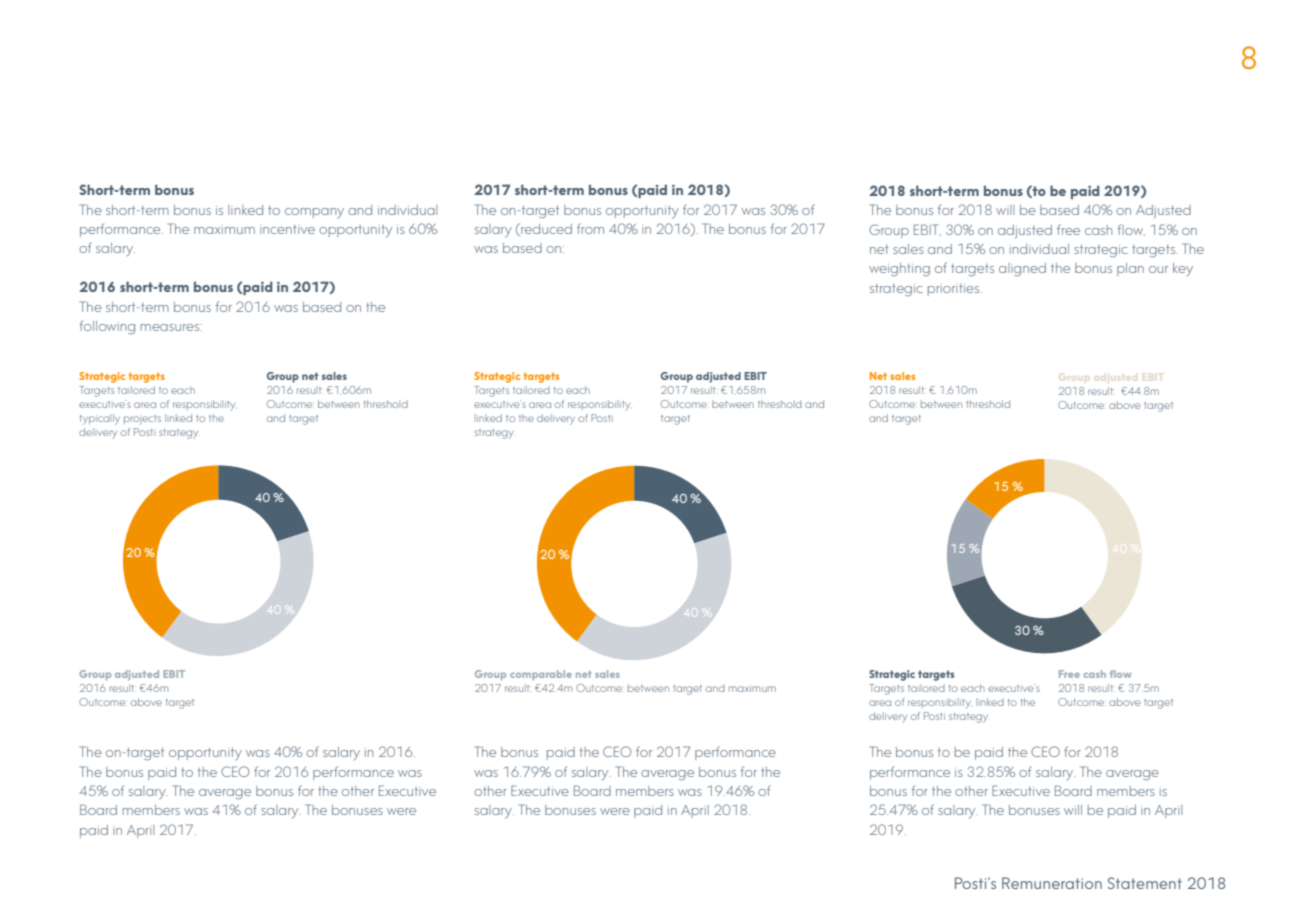 This screenshot has height=924, width=1308. Describe the element at coordinates (1052, 883) in the screenshot. I see `Remuneration` at that location.
